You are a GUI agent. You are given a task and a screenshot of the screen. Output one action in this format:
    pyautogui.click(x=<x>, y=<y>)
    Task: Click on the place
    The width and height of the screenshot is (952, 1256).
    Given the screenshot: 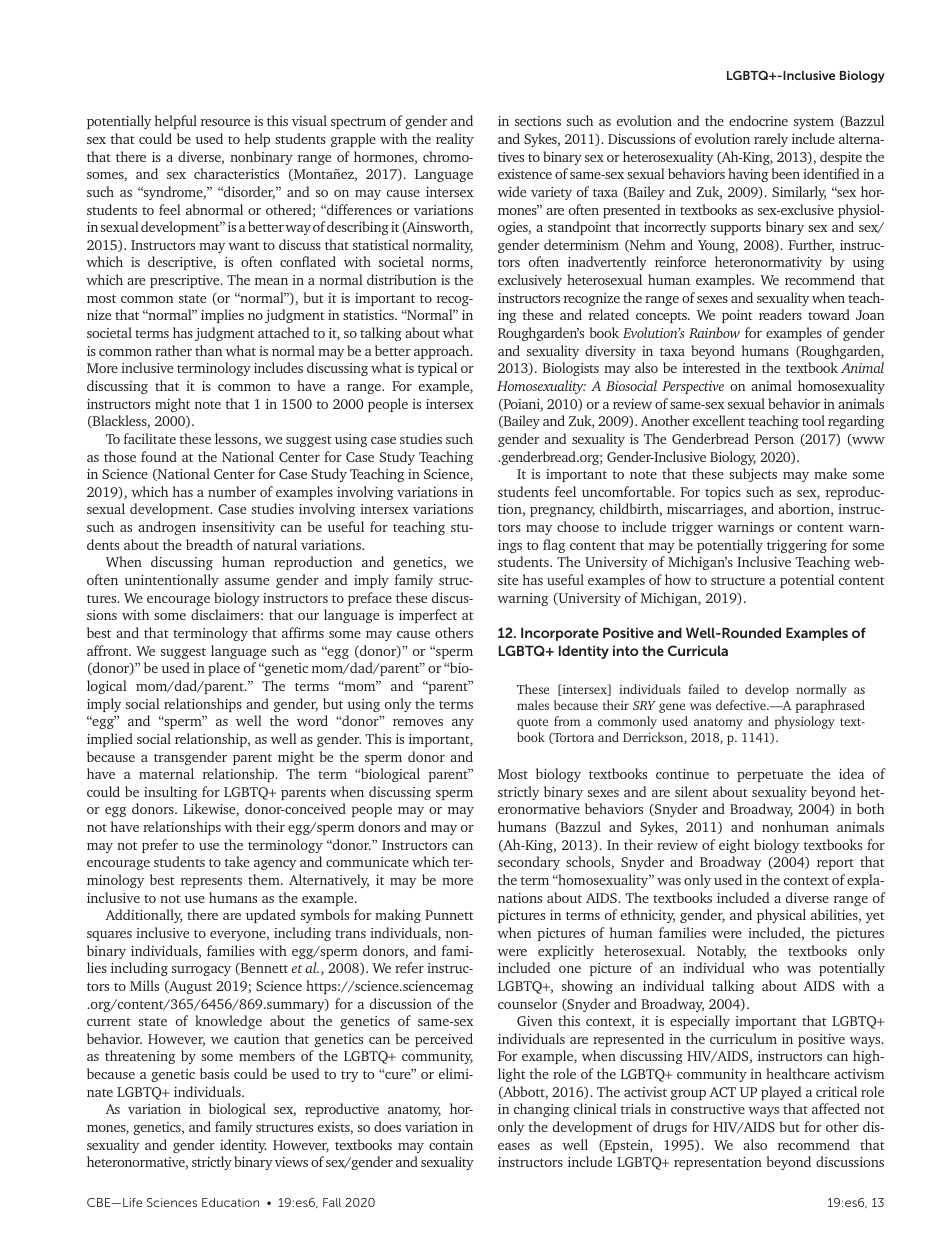 What is the action you would take?
    pyautogui.click(x=224, y=669)
